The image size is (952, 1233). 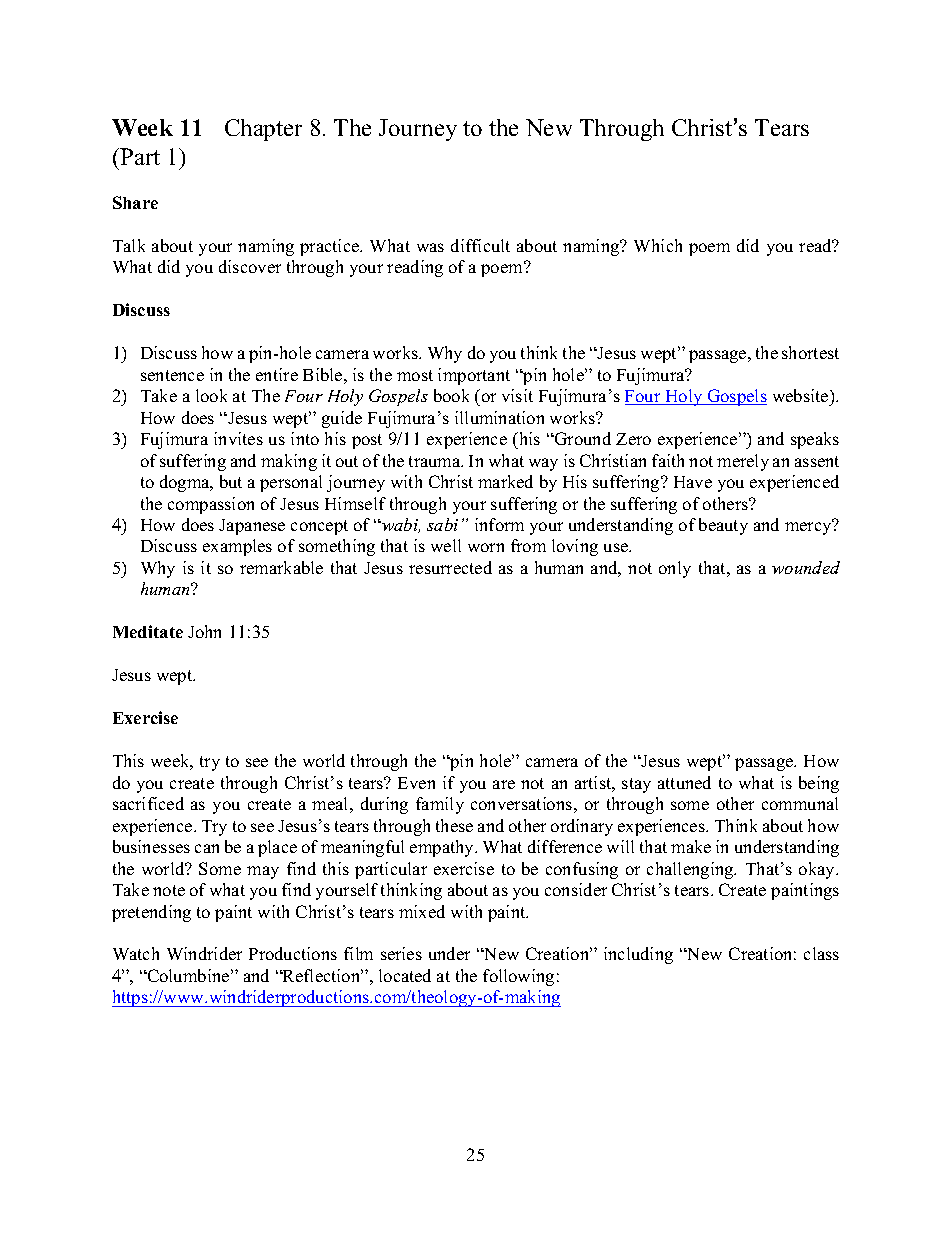 I want to click on Watch, so click(x=136, y=953).
